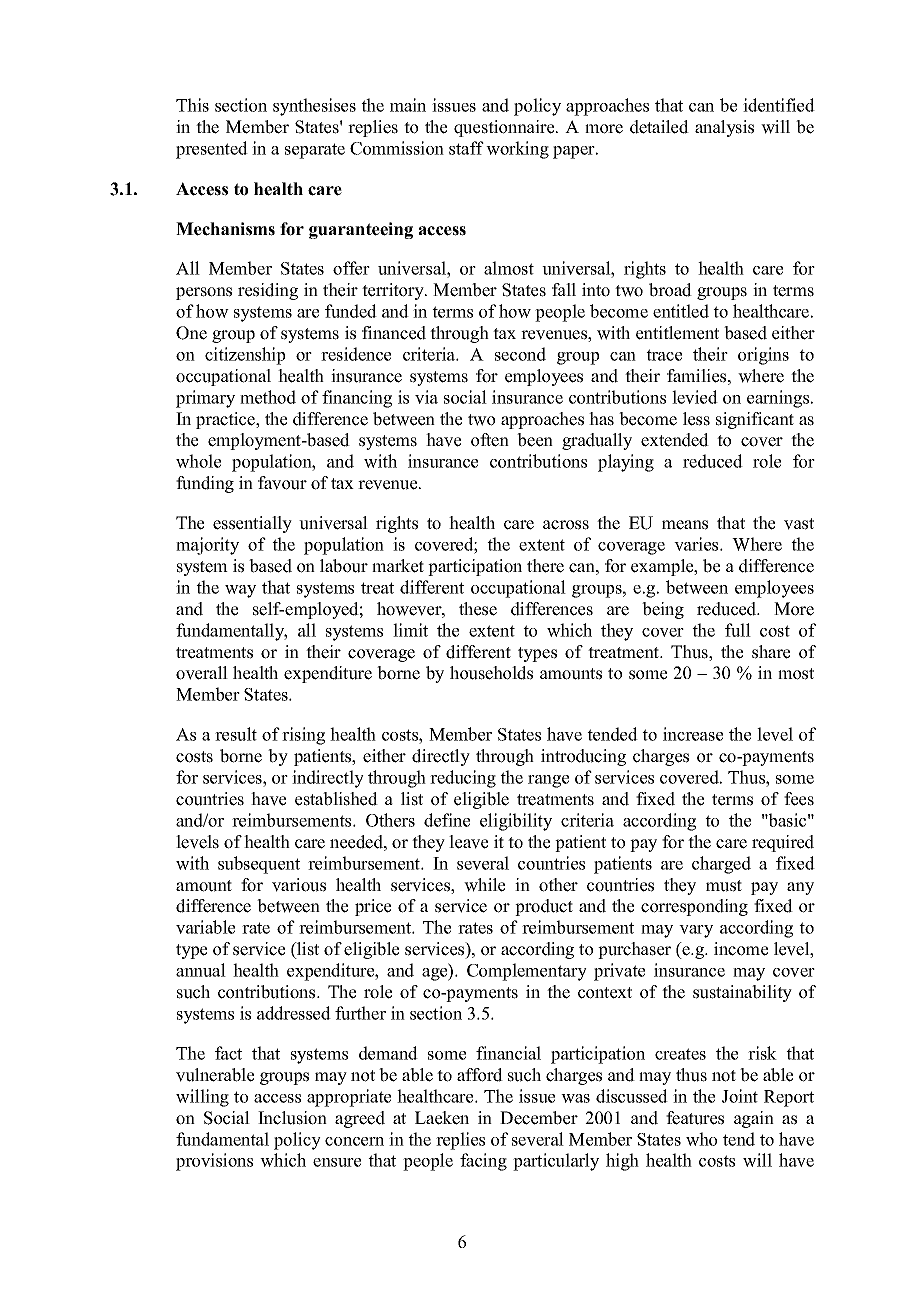 The width and height of the page is (924, 1308). What do you see at coordinates (490, 440) in the page?
I see `often` at bounding box center [490, 440].
